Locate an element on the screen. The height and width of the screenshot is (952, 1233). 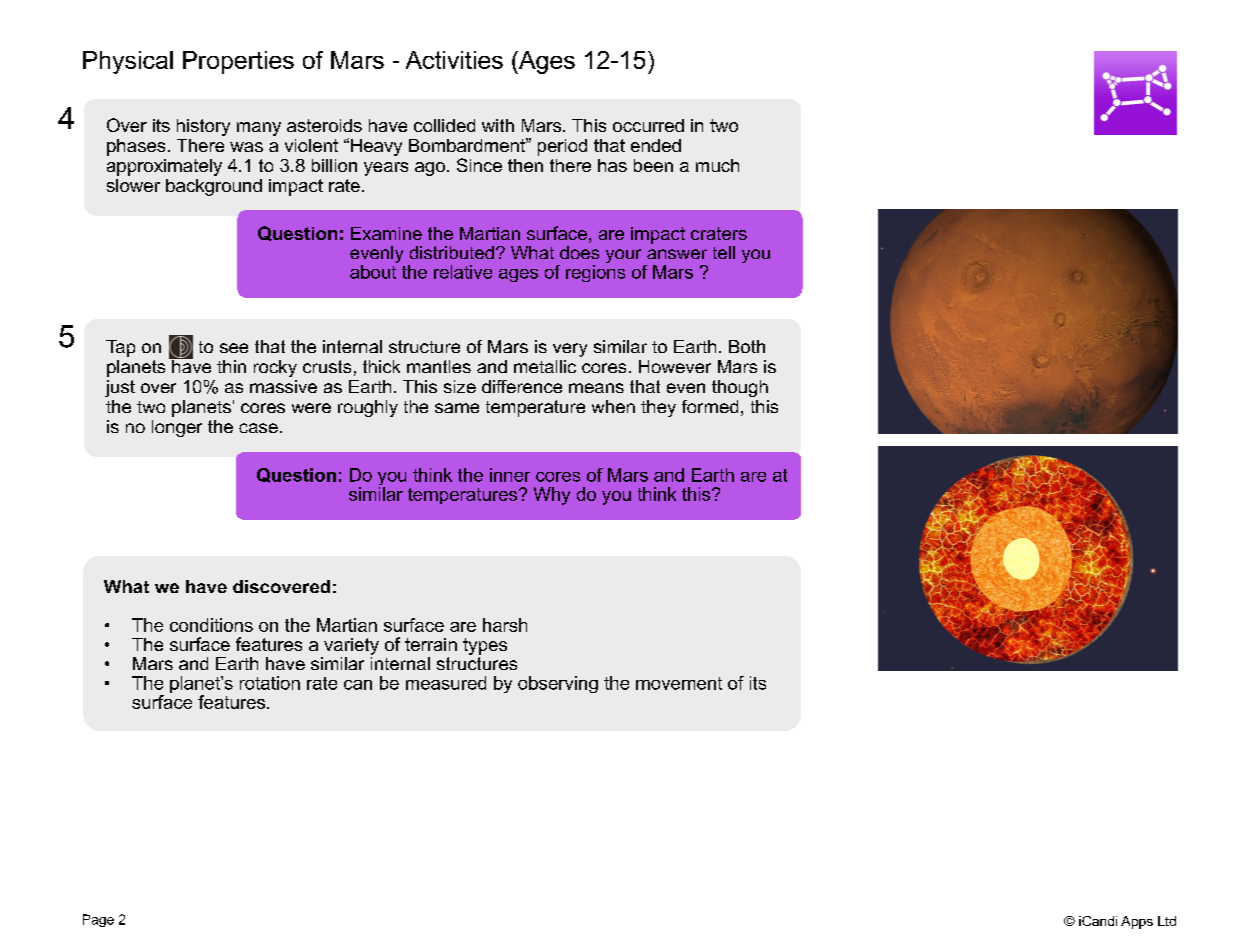
Why is located at coordinates (552, 496).
